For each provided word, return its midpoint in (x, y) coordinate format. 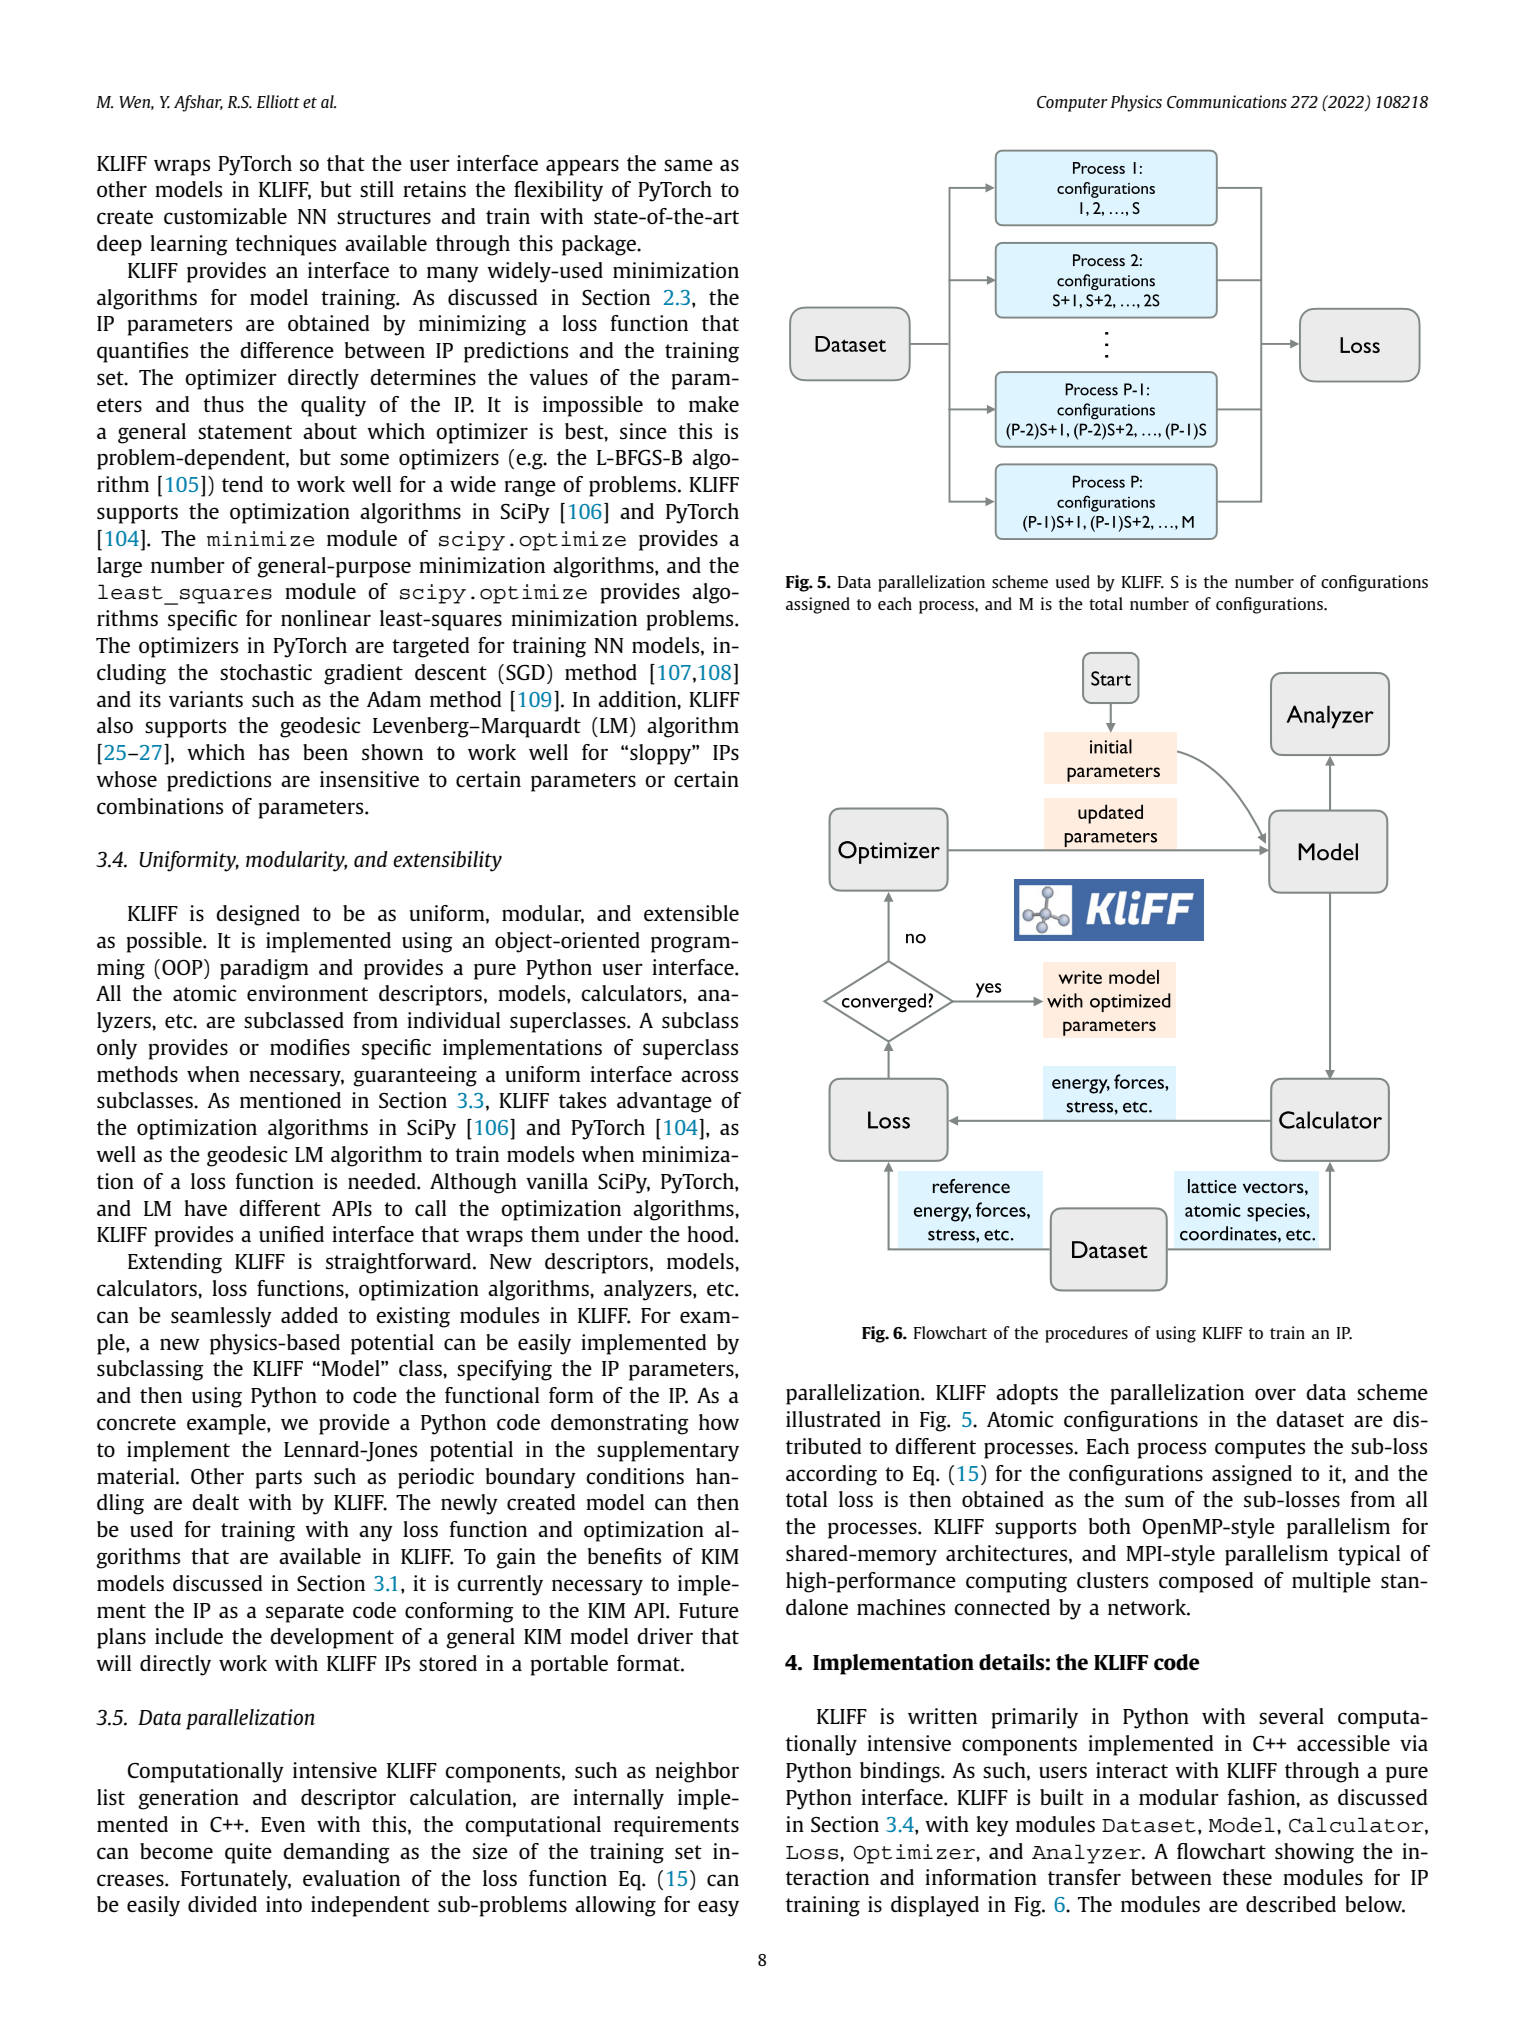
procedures (1086, 1334)
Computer (1072, 104)
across (709, 1076)
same (688, 165)
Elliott (278, 101)
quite (248, 1853)
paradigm (264, 969)
